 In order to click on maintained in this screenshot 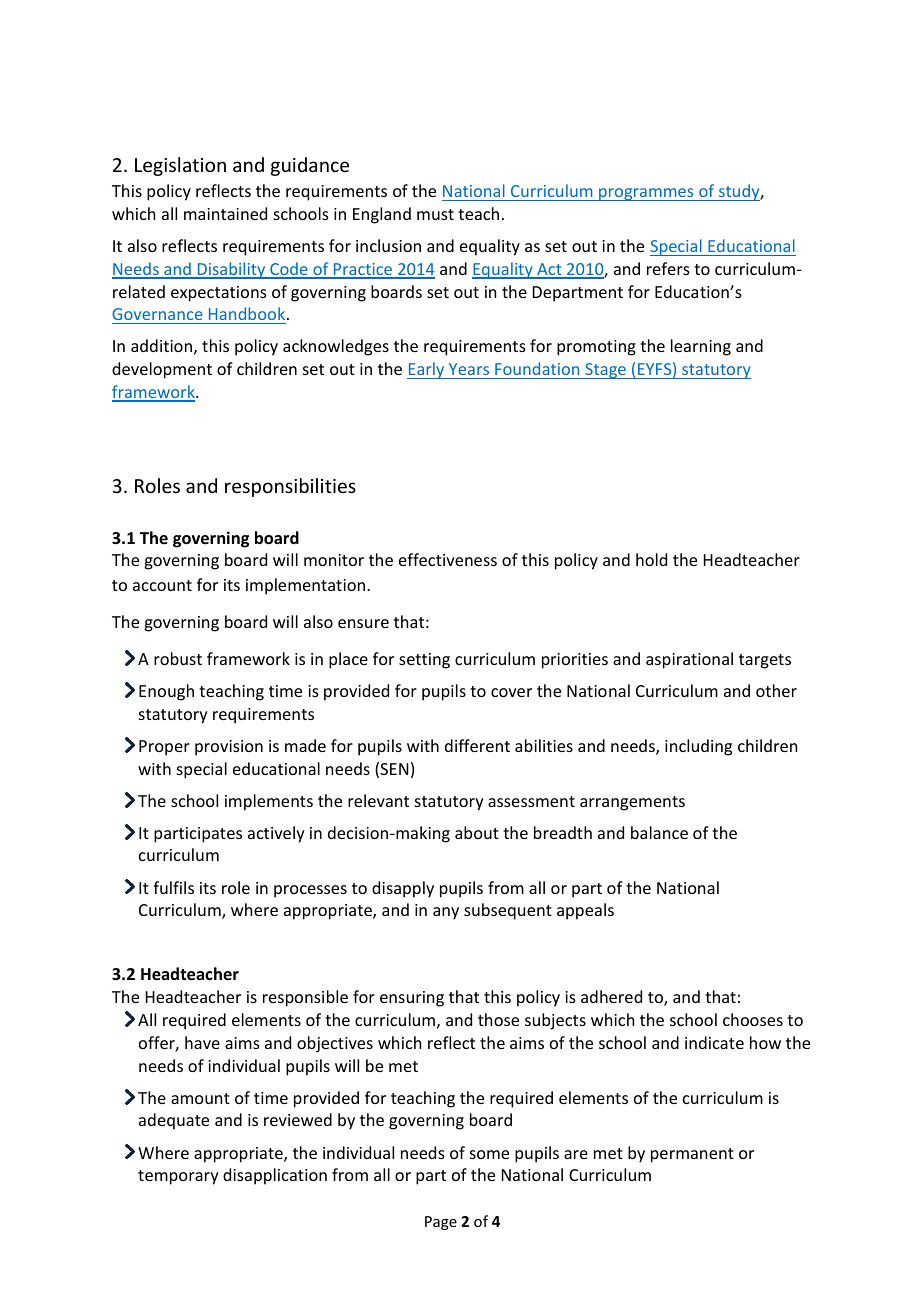, I will do `click(225, 213)`.
